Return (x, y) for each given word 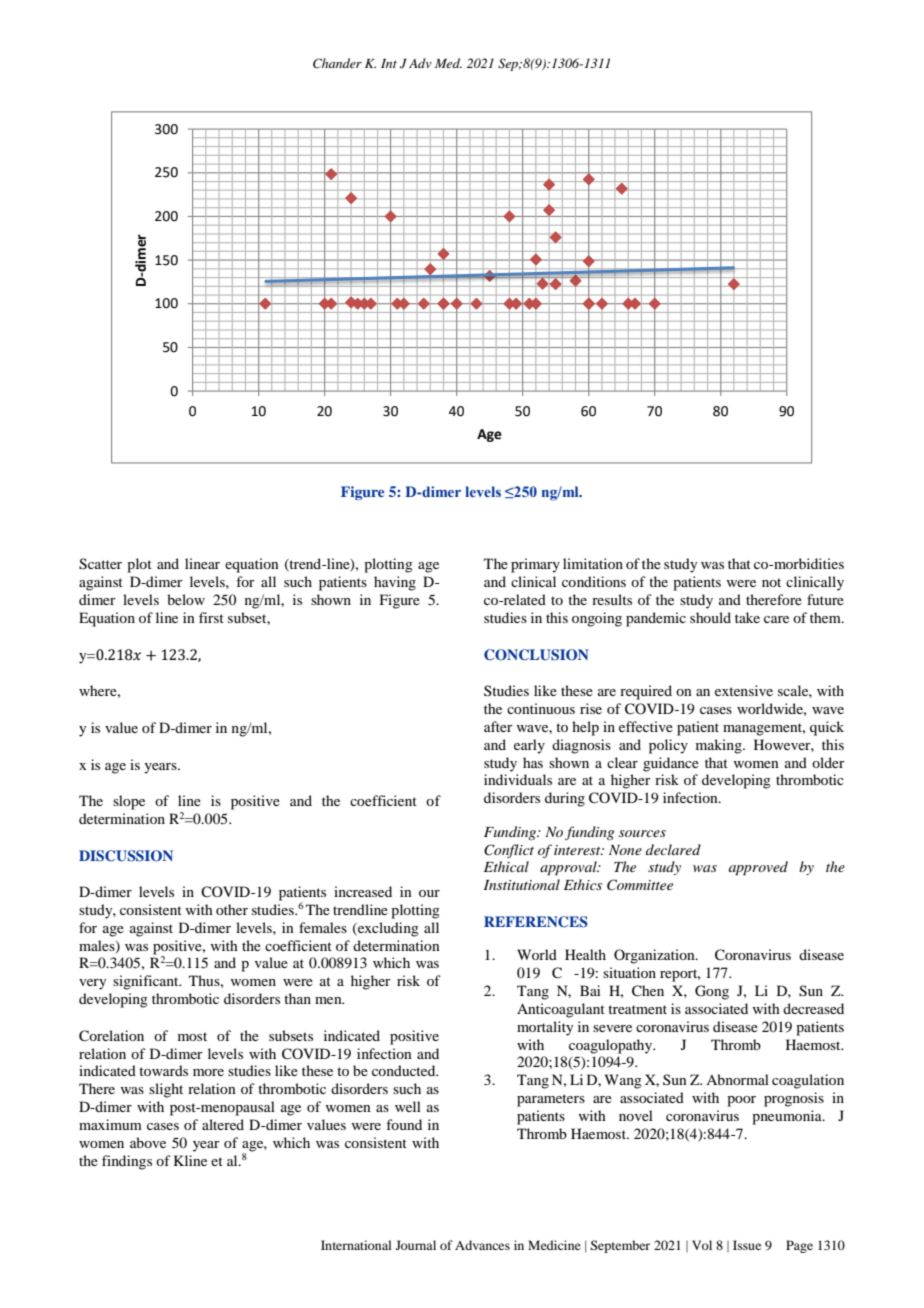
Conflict (509, 851)
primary (535, 565)
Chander (337, 63)
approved (758, 868)
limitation (593, 563)
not (771, 582)
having (395, 583)
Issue (747, 1245)
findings (127, 1162)
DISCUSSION (126, 856)
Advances (482, 1245)
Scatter (100, 564)
